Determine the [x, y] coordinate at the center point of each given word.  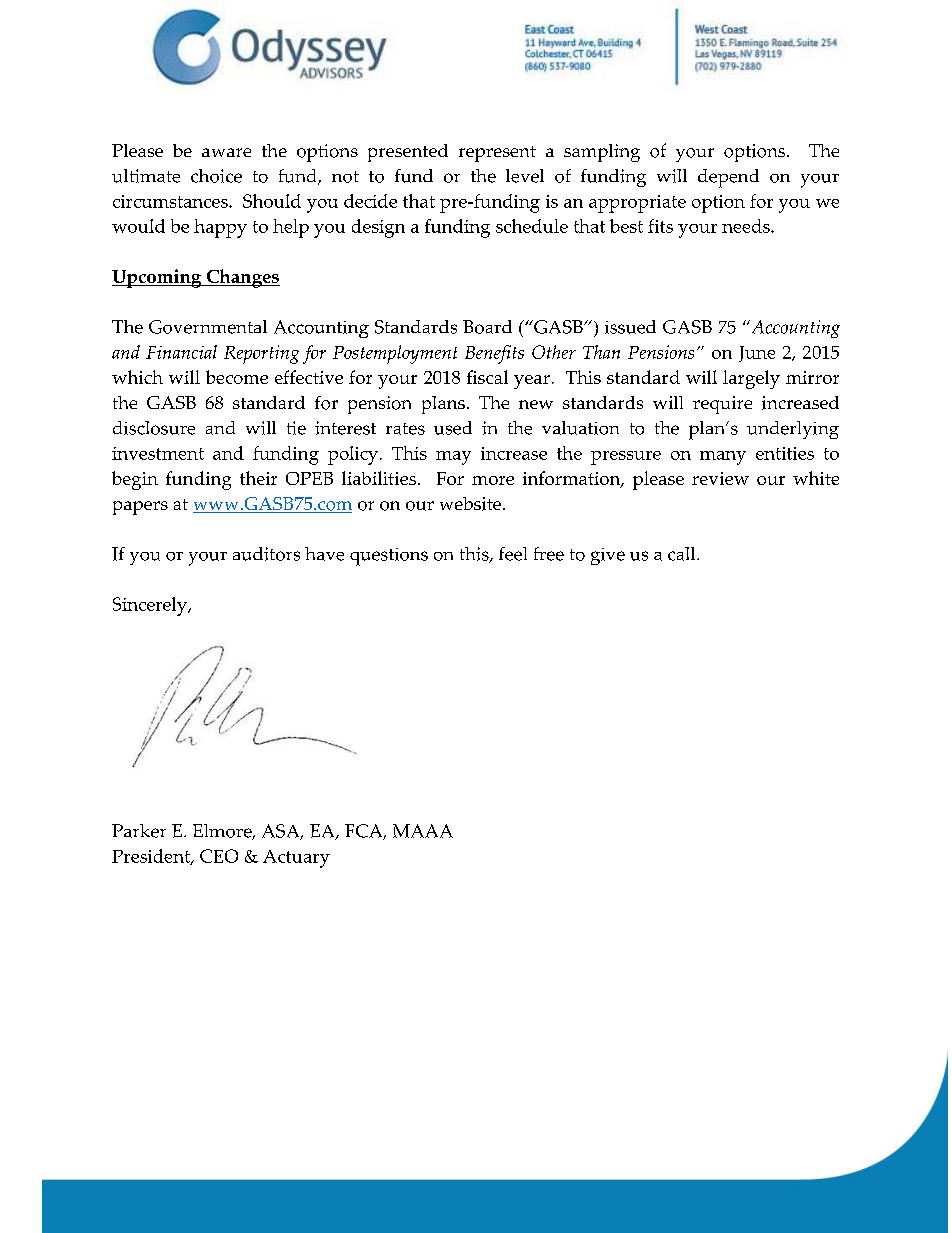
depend [728, 178]
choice [216, 176]
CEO [219, 856]
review [720, 478]
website [472, 504]
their [258, 478]
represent [497, 154]
